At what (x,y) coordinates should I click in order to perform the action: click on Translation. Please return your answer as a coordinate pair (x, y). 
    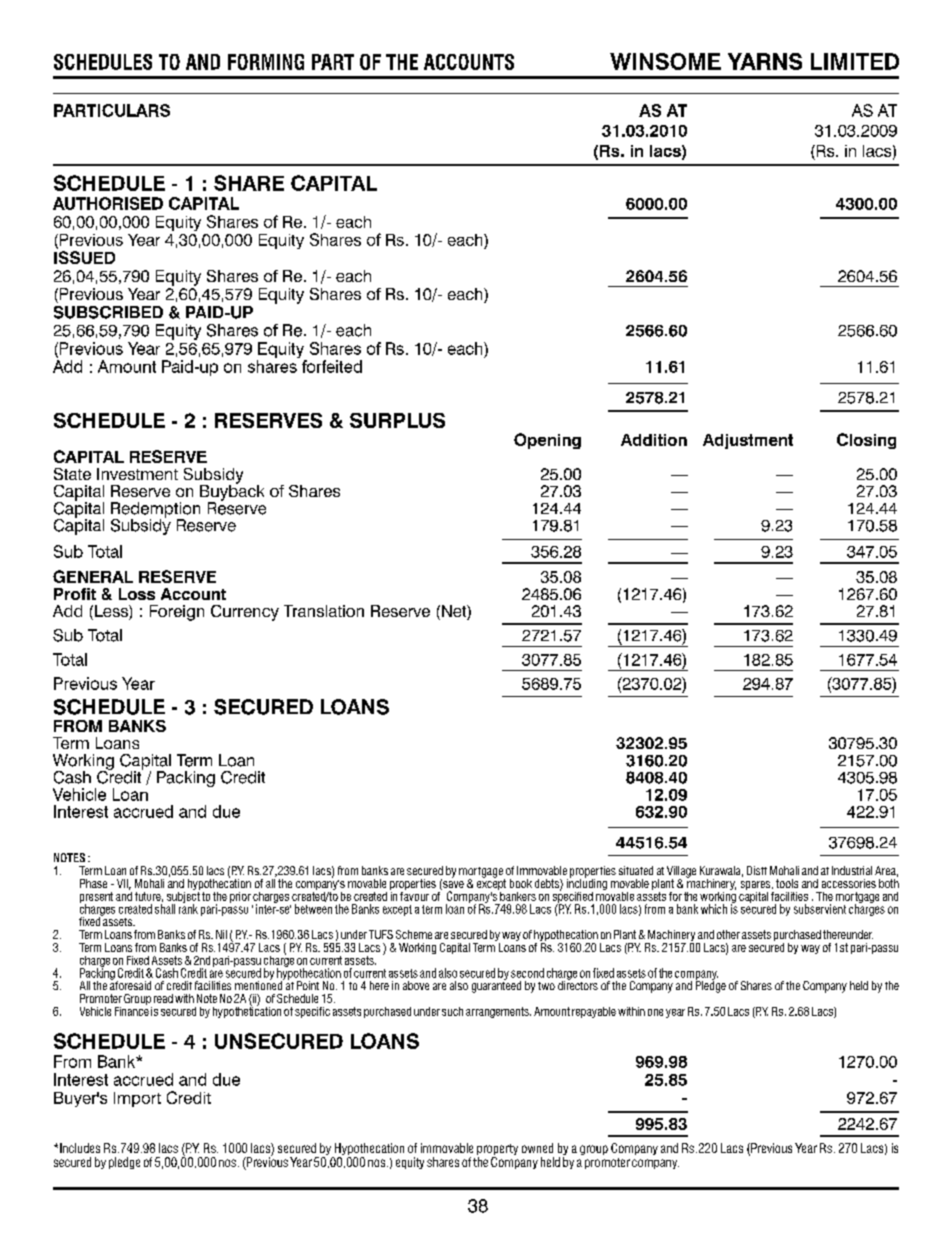
    Looking at the image, I should click on (324, 611).
